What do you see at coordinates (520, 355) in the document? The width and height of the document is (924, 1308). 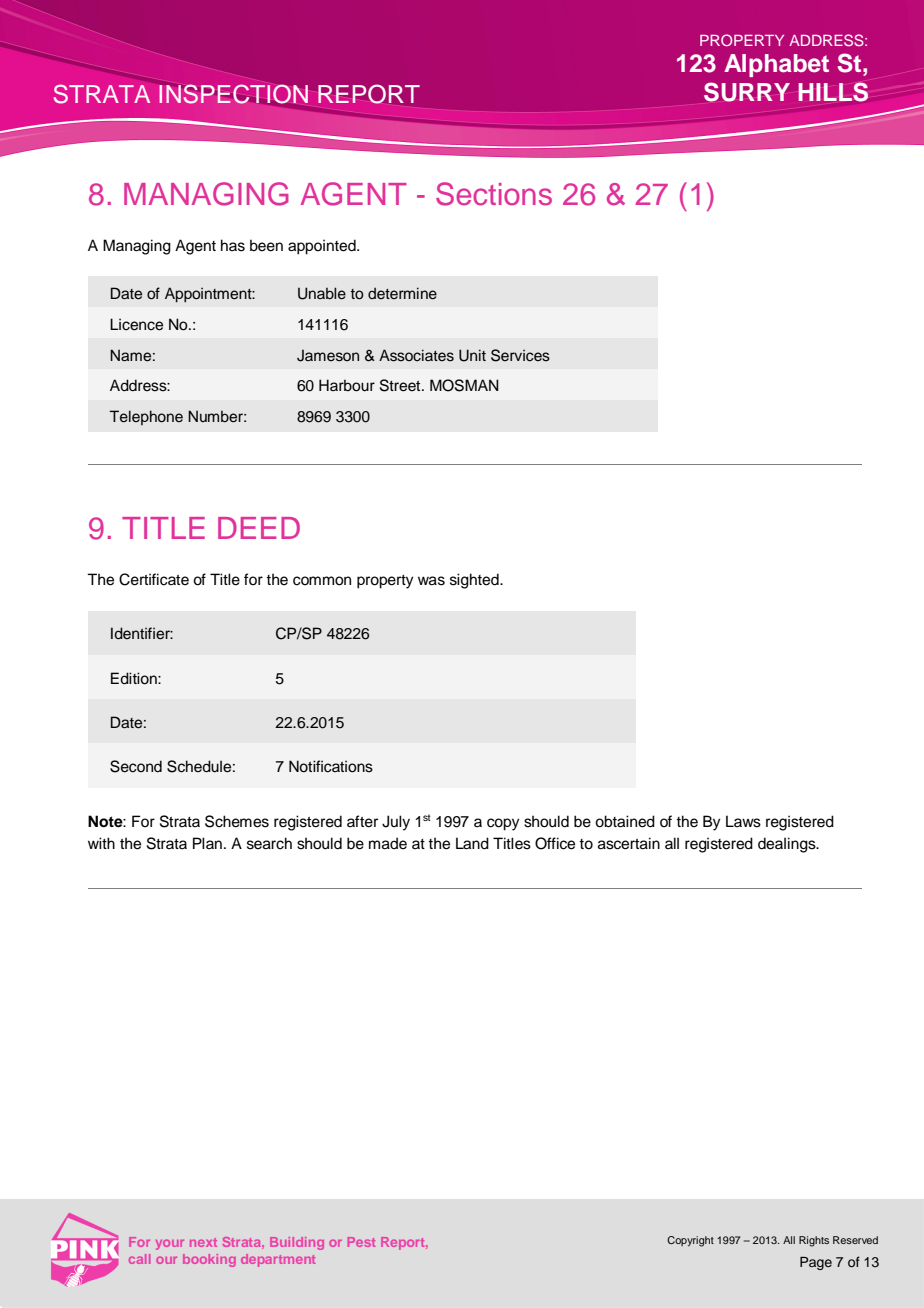 I see `Services` at bounding box center [520, 355].
